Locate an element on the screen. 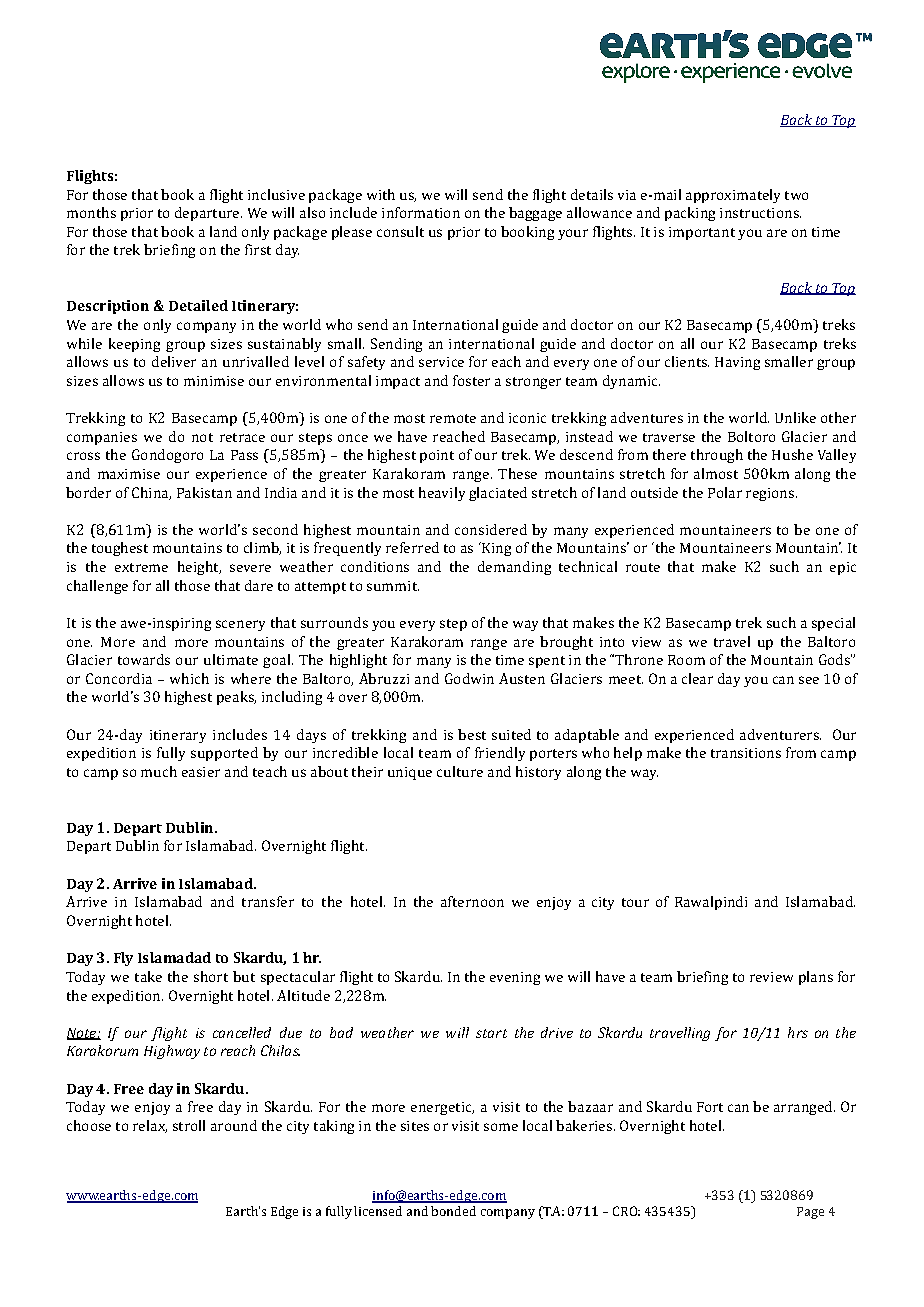  consult is located at coordinates (400, 231).
